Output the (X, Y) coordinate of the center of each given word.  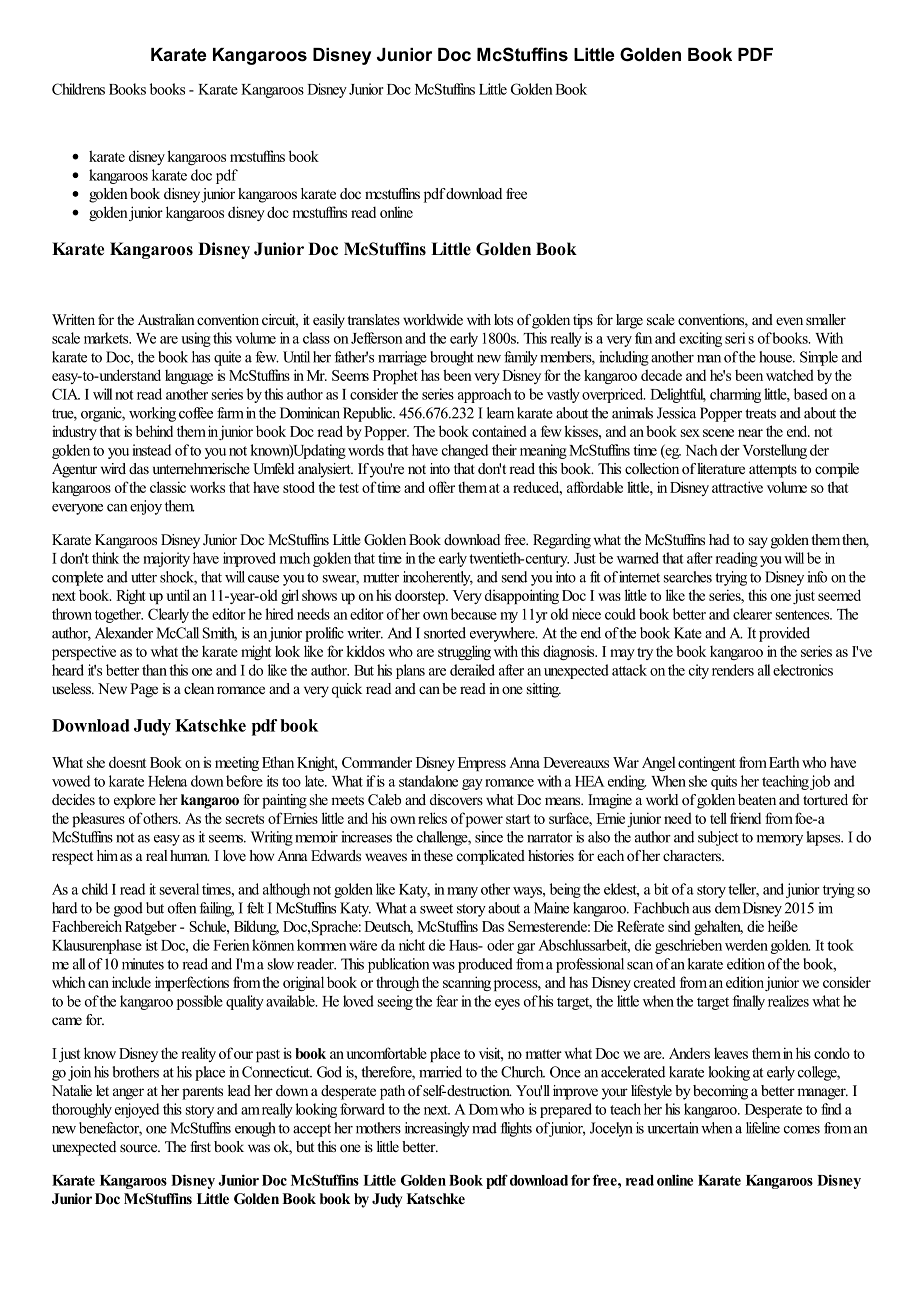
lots (503, 319)
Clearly (168, 615)
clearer (752, 614)
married (440, 1072)
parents (202, 1093)
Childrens (78, 89)
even (789, 321)
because (474, 614)
